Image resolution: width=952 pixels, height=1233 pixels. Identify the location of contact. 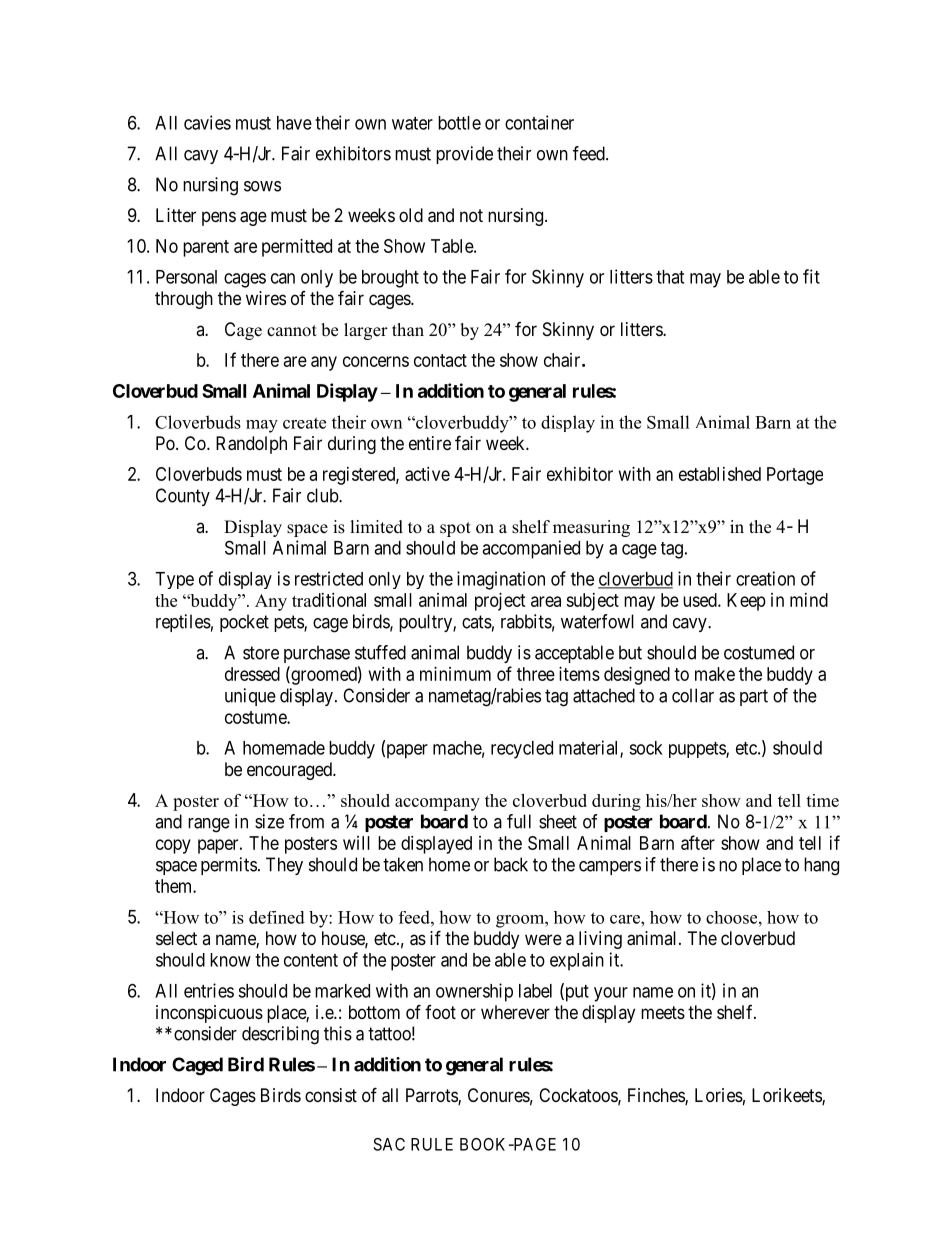
(440, 360).
